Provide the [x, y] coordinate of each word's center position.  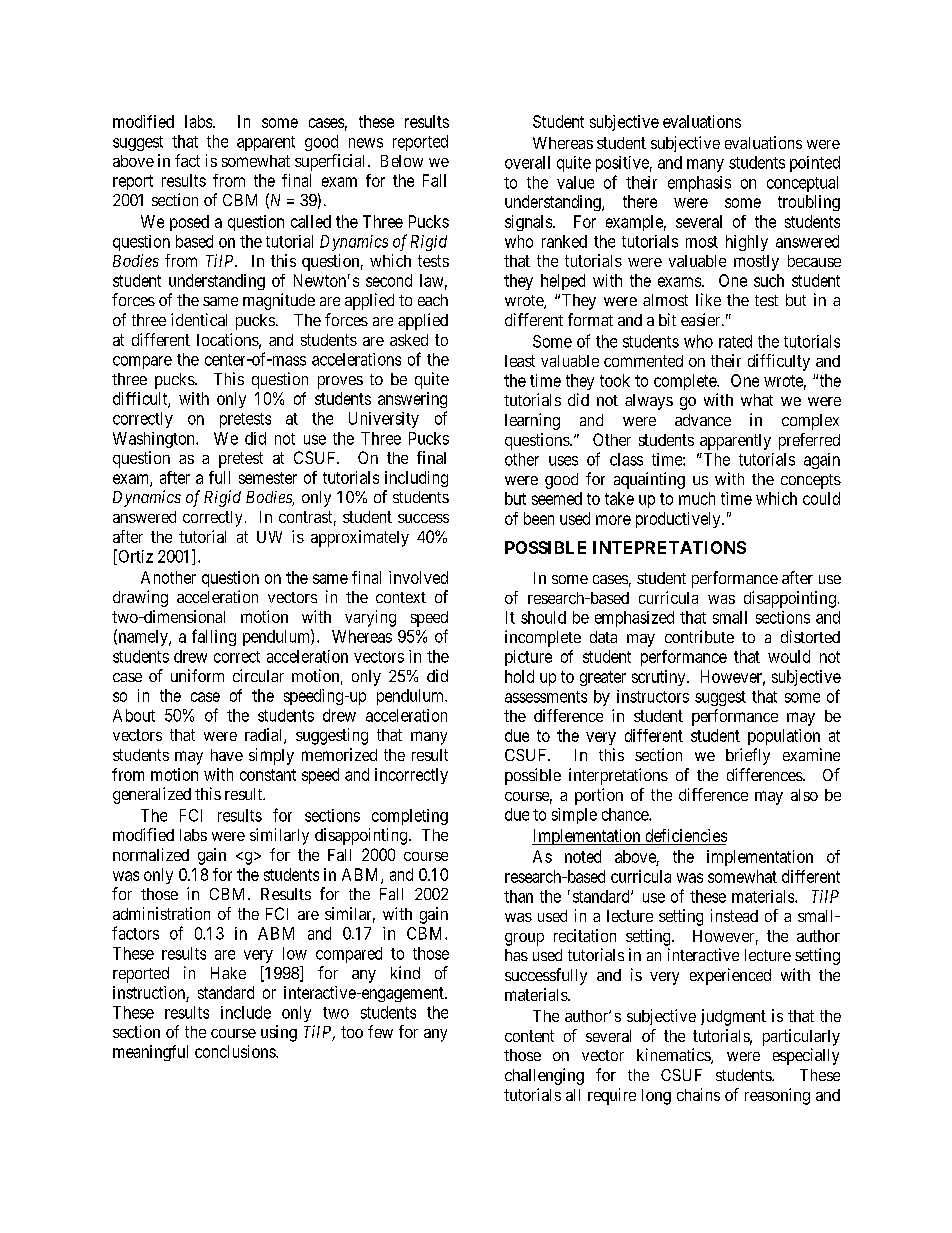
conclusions [236, 1051]
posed [189, 223]
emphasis [699, 184]
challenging [544, 1076]
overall [527, 162]
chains [698, 1094]
